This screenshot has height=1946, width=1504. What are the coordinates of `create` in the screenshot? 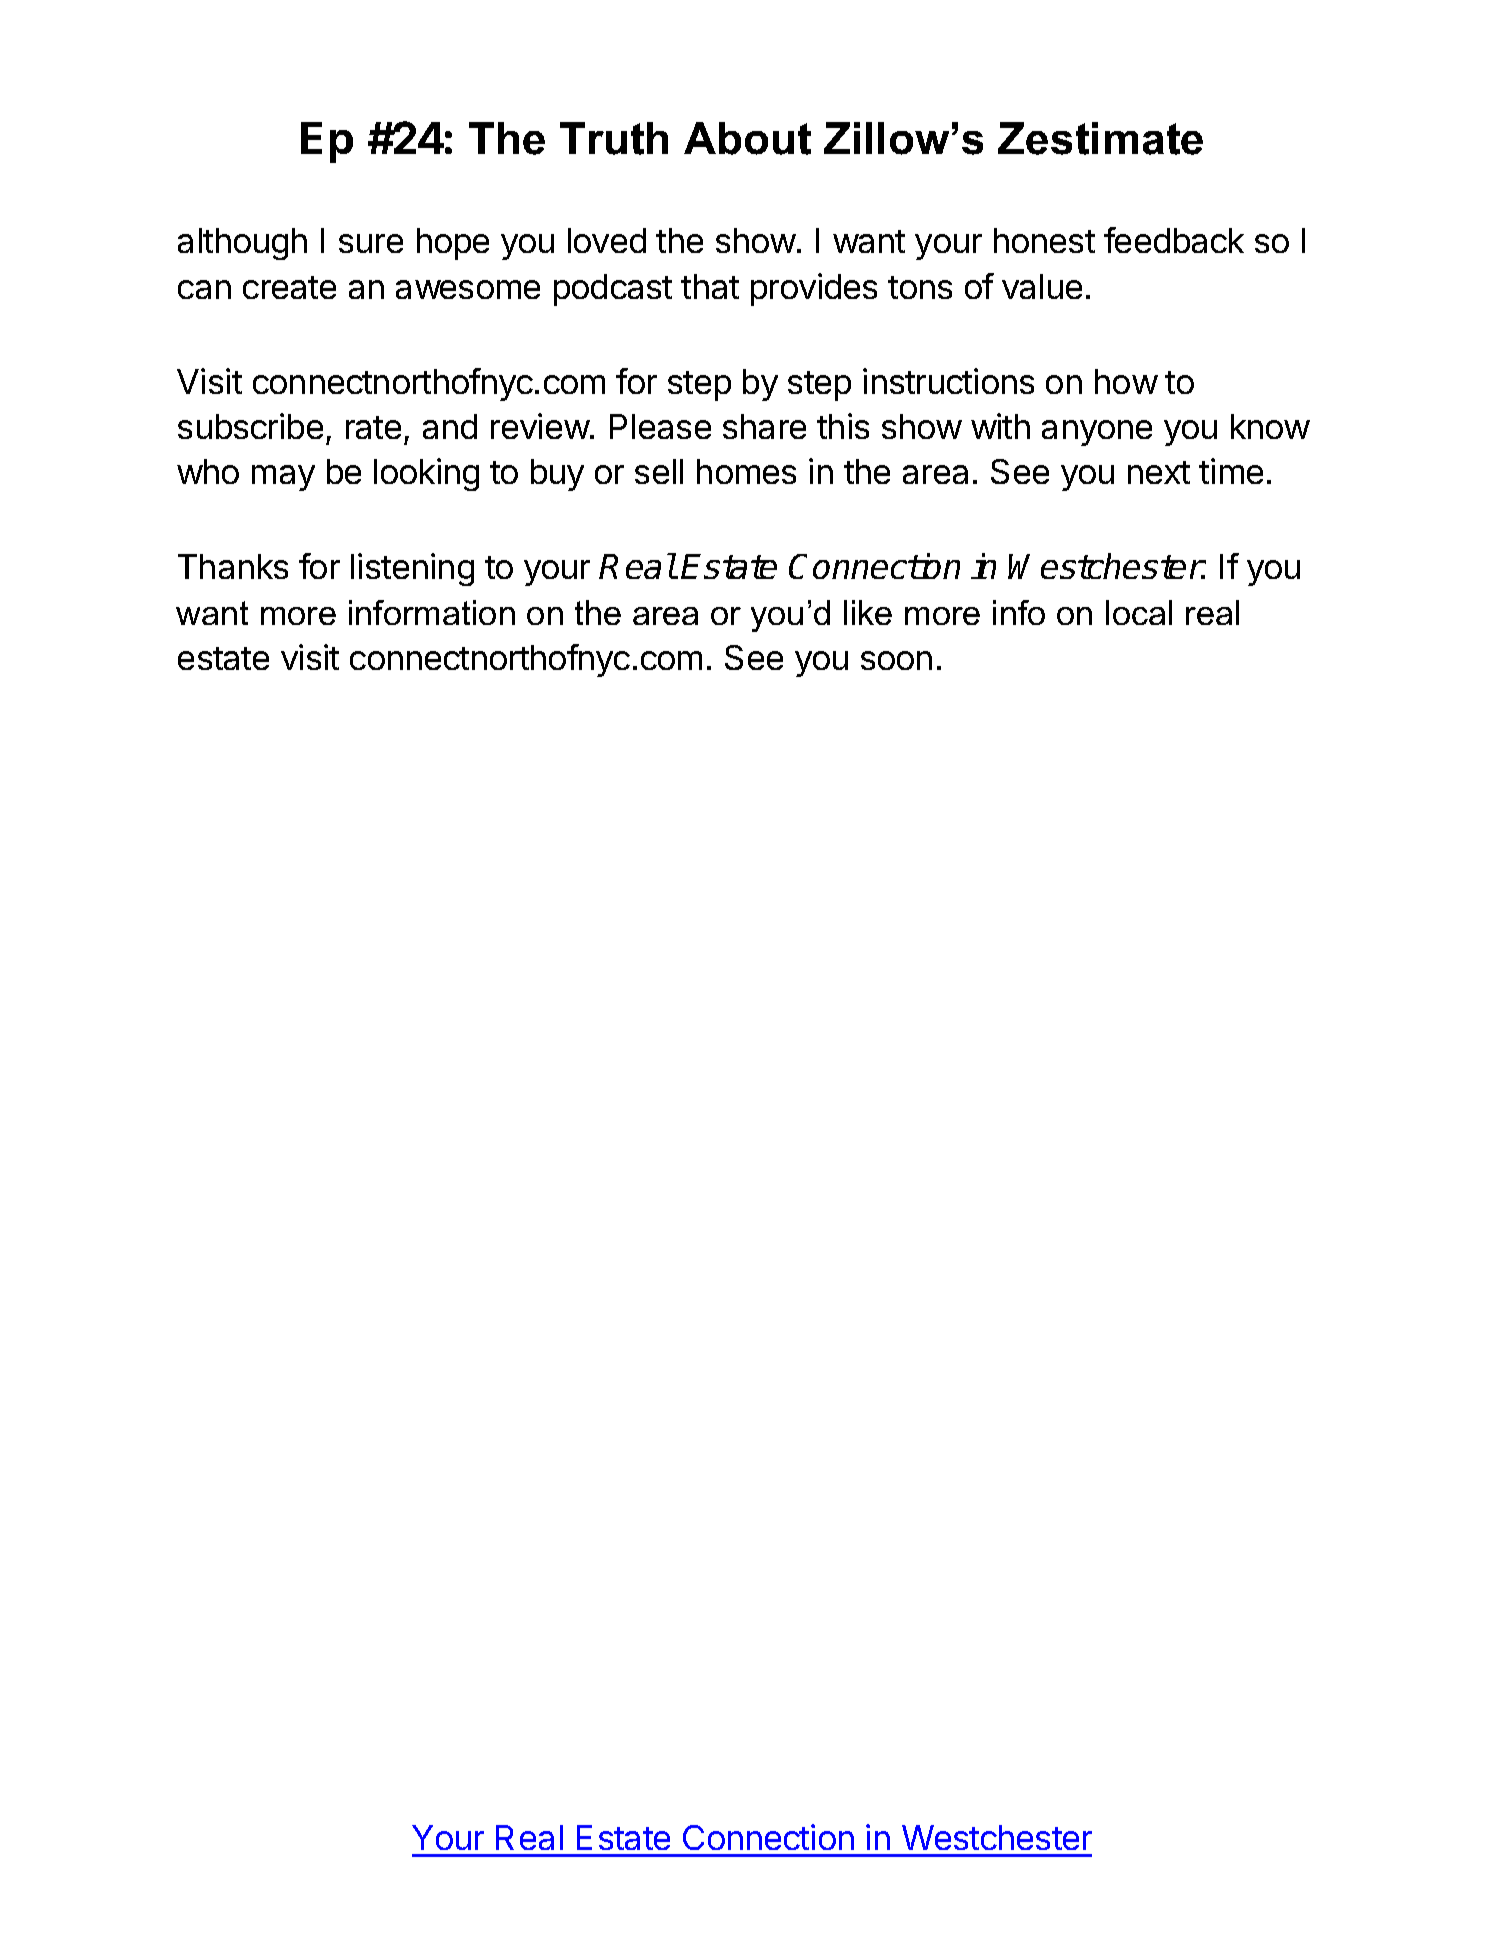 It's located at (289, 287).
